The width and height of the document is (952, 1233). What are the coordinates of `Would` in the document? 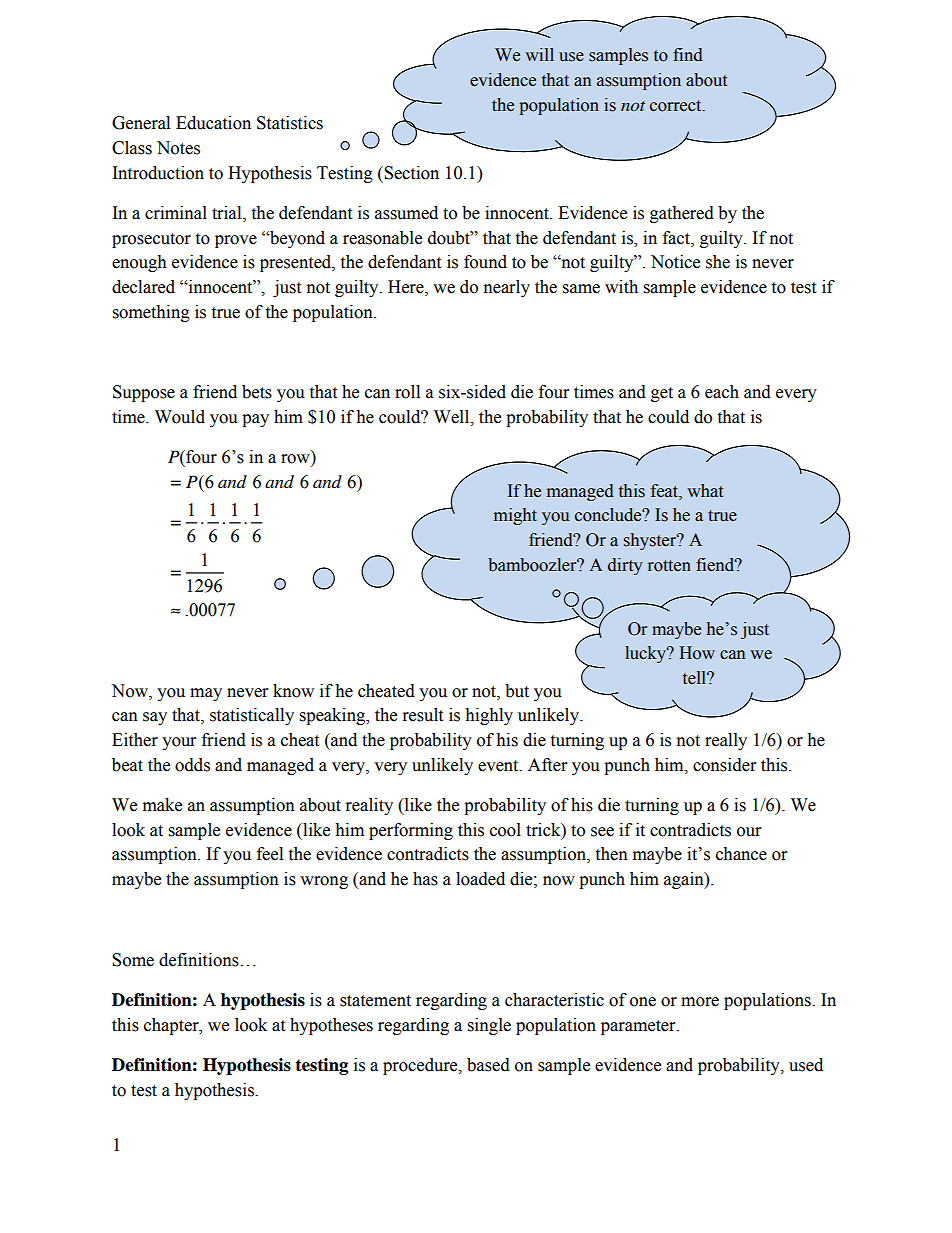 It's located at (180, 417).
